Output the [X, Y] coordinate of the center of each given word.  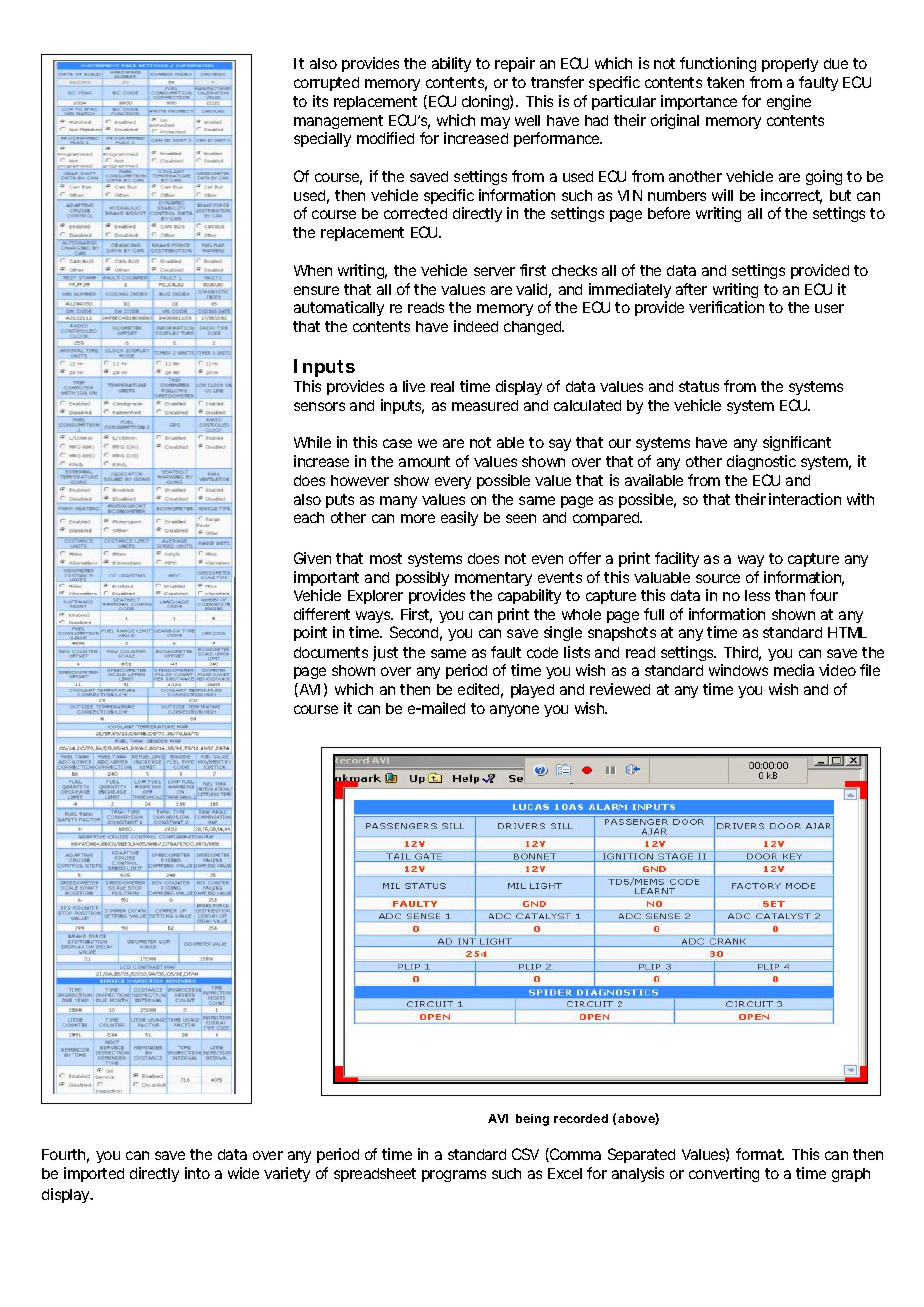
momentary [493, 579]
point [310, 633]
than [790, 595]
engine [789, 102]
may [495, 123]
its [320, 101]
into [197, 1173]
